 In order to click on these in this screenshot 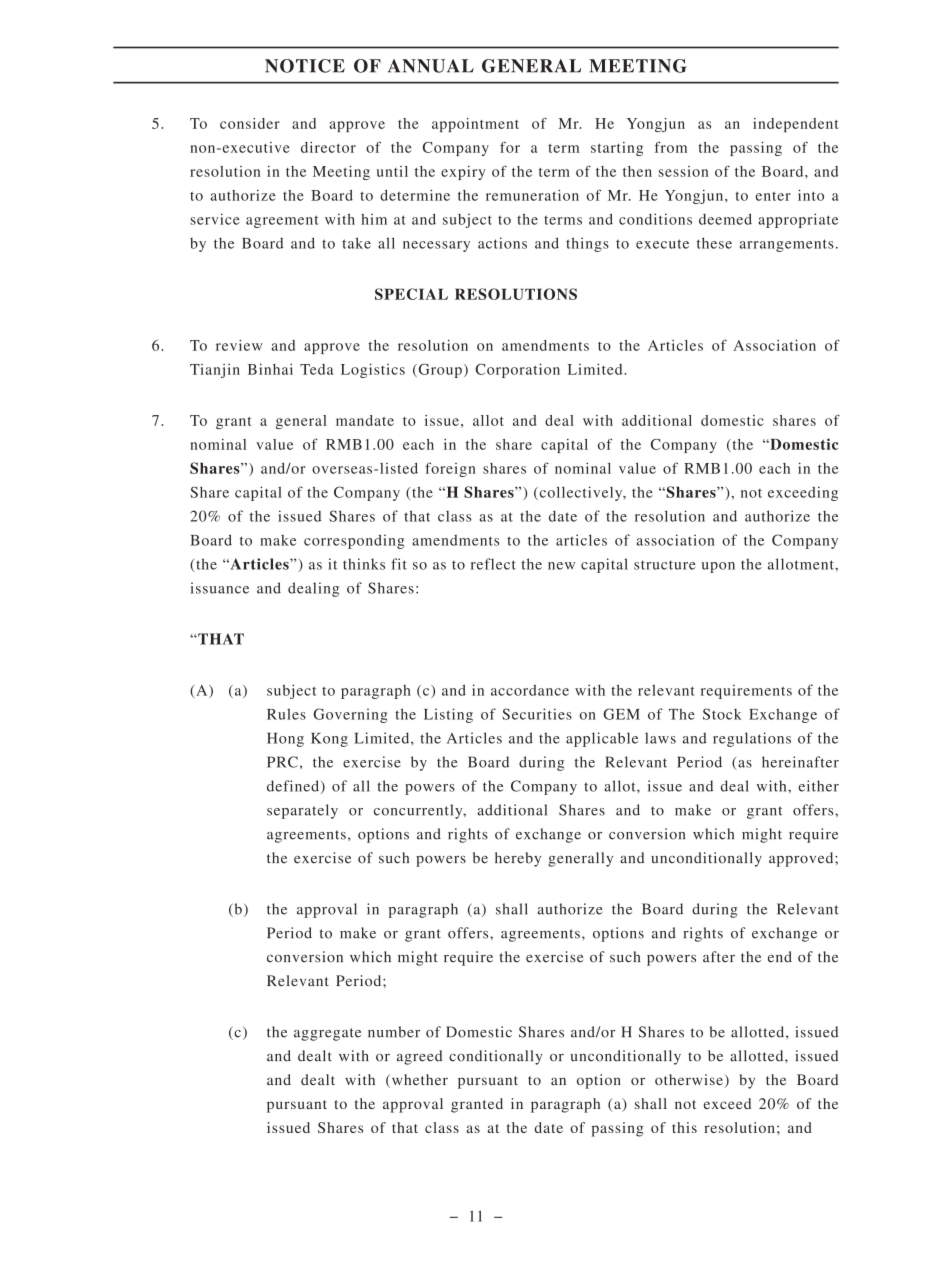, I will do `click(714, 243)`.
